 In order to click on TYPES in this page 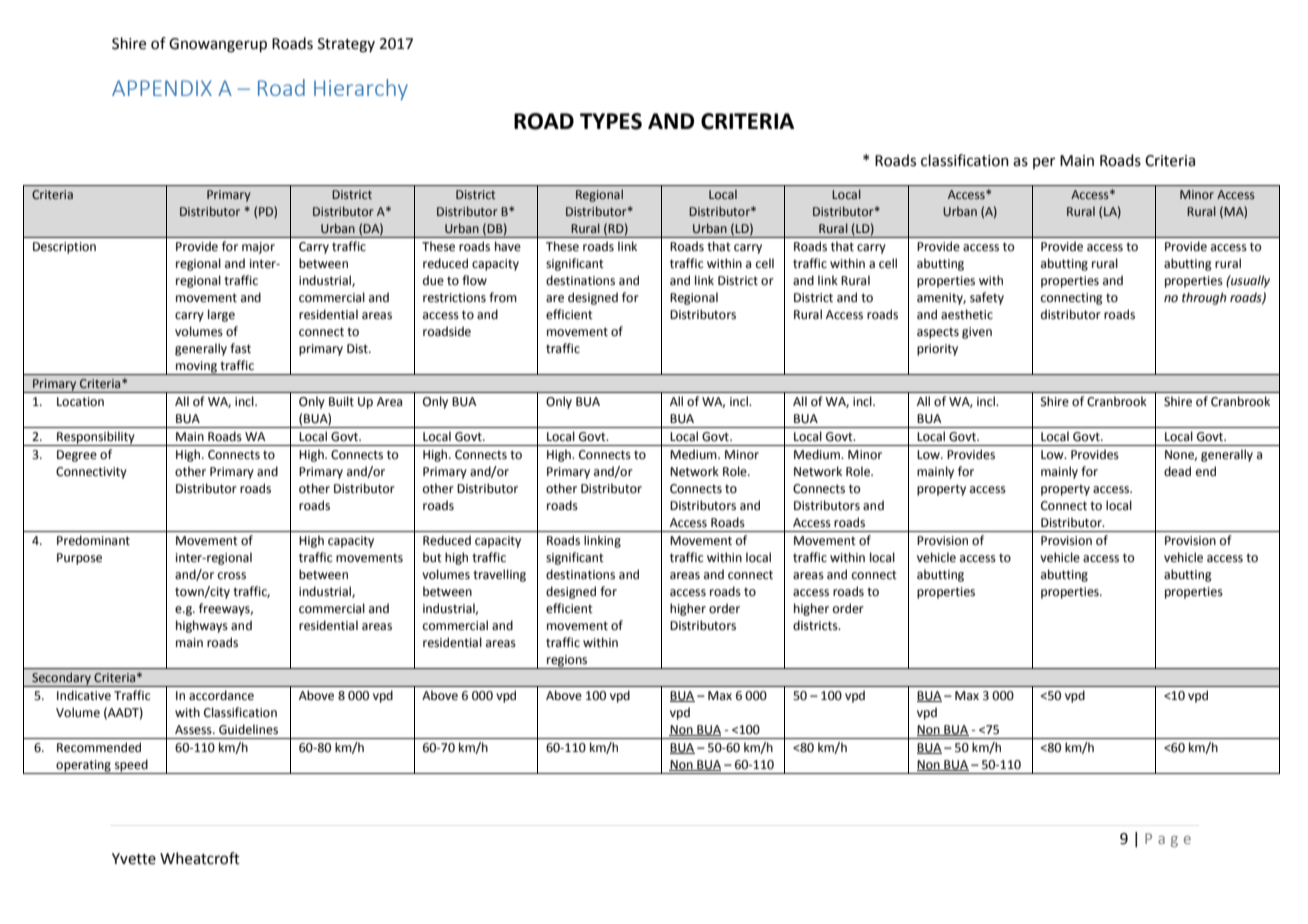, I will do `click(611, 121)`.
